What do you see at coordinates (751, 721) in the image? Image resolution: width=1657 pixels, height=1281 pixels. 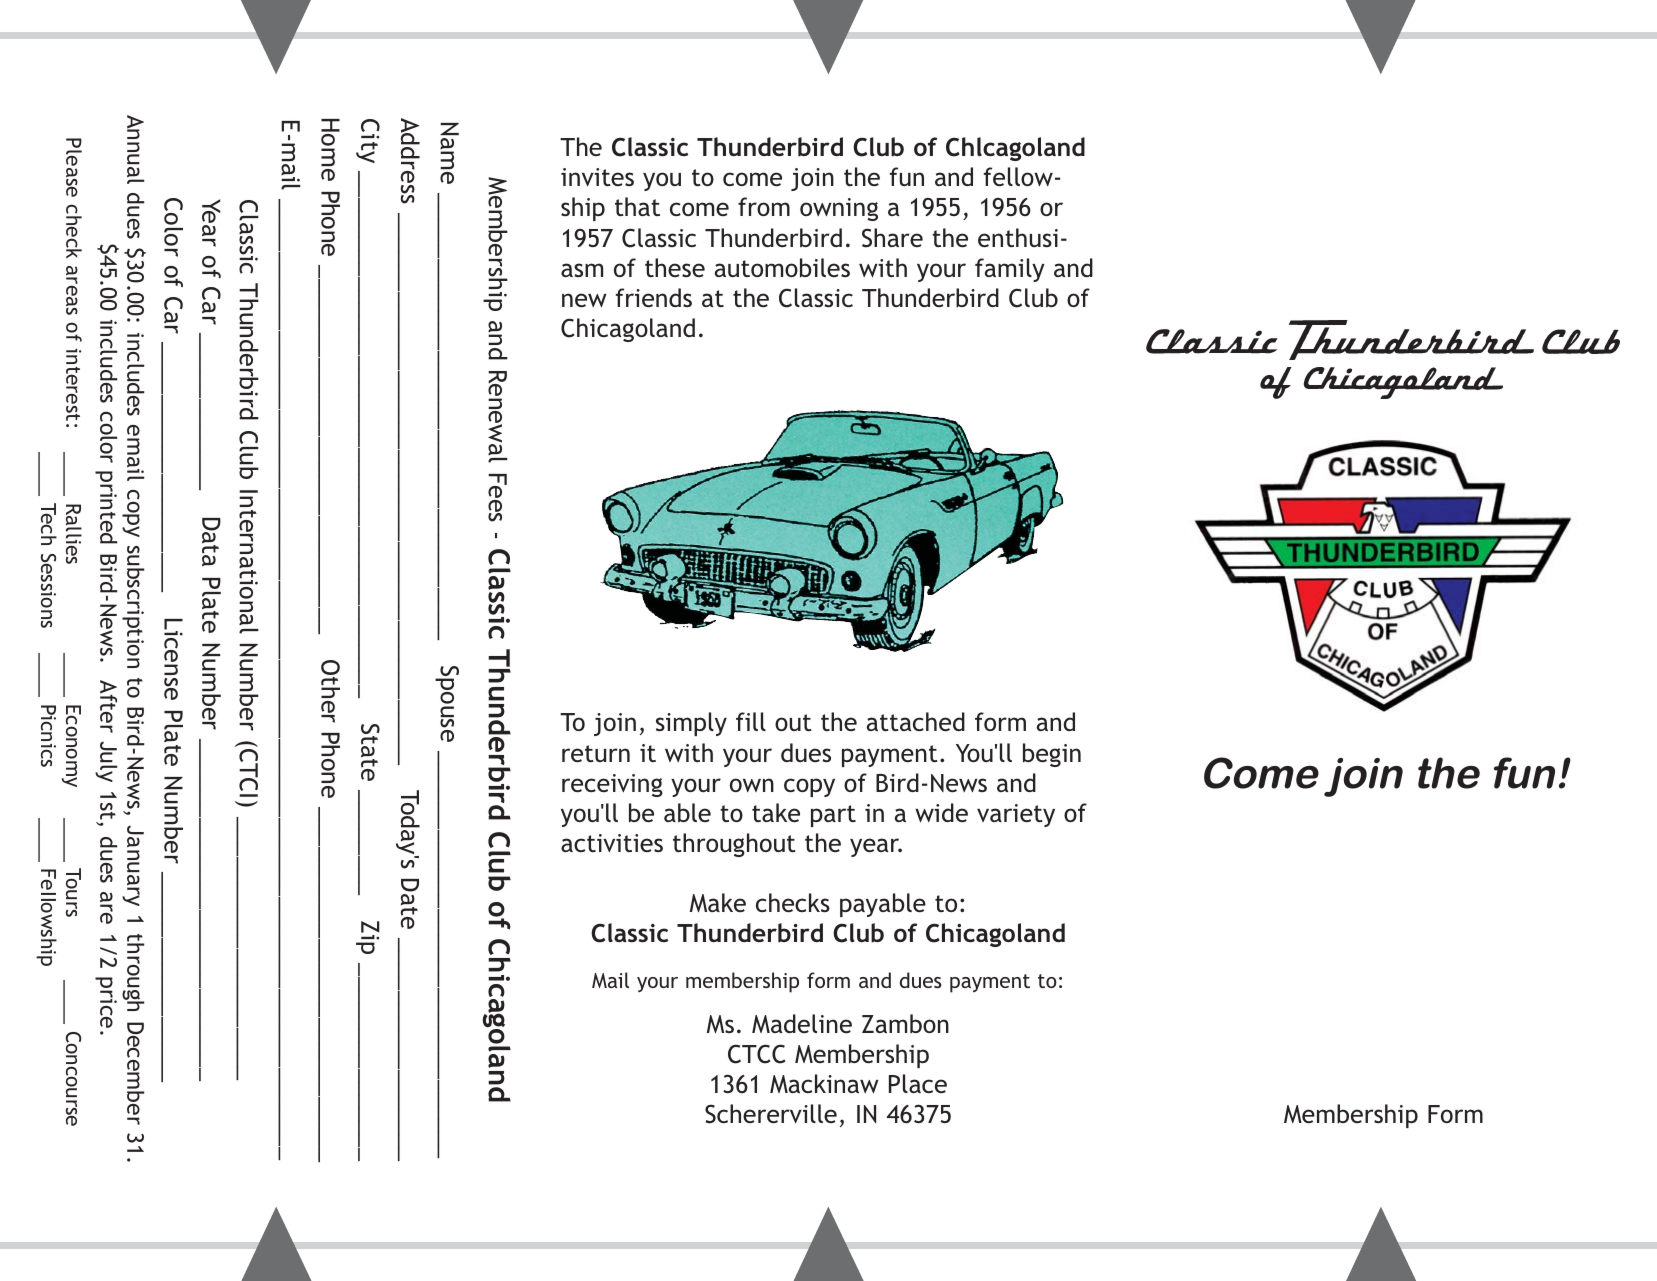 I see `fill` at bounding box center [751, 721].
